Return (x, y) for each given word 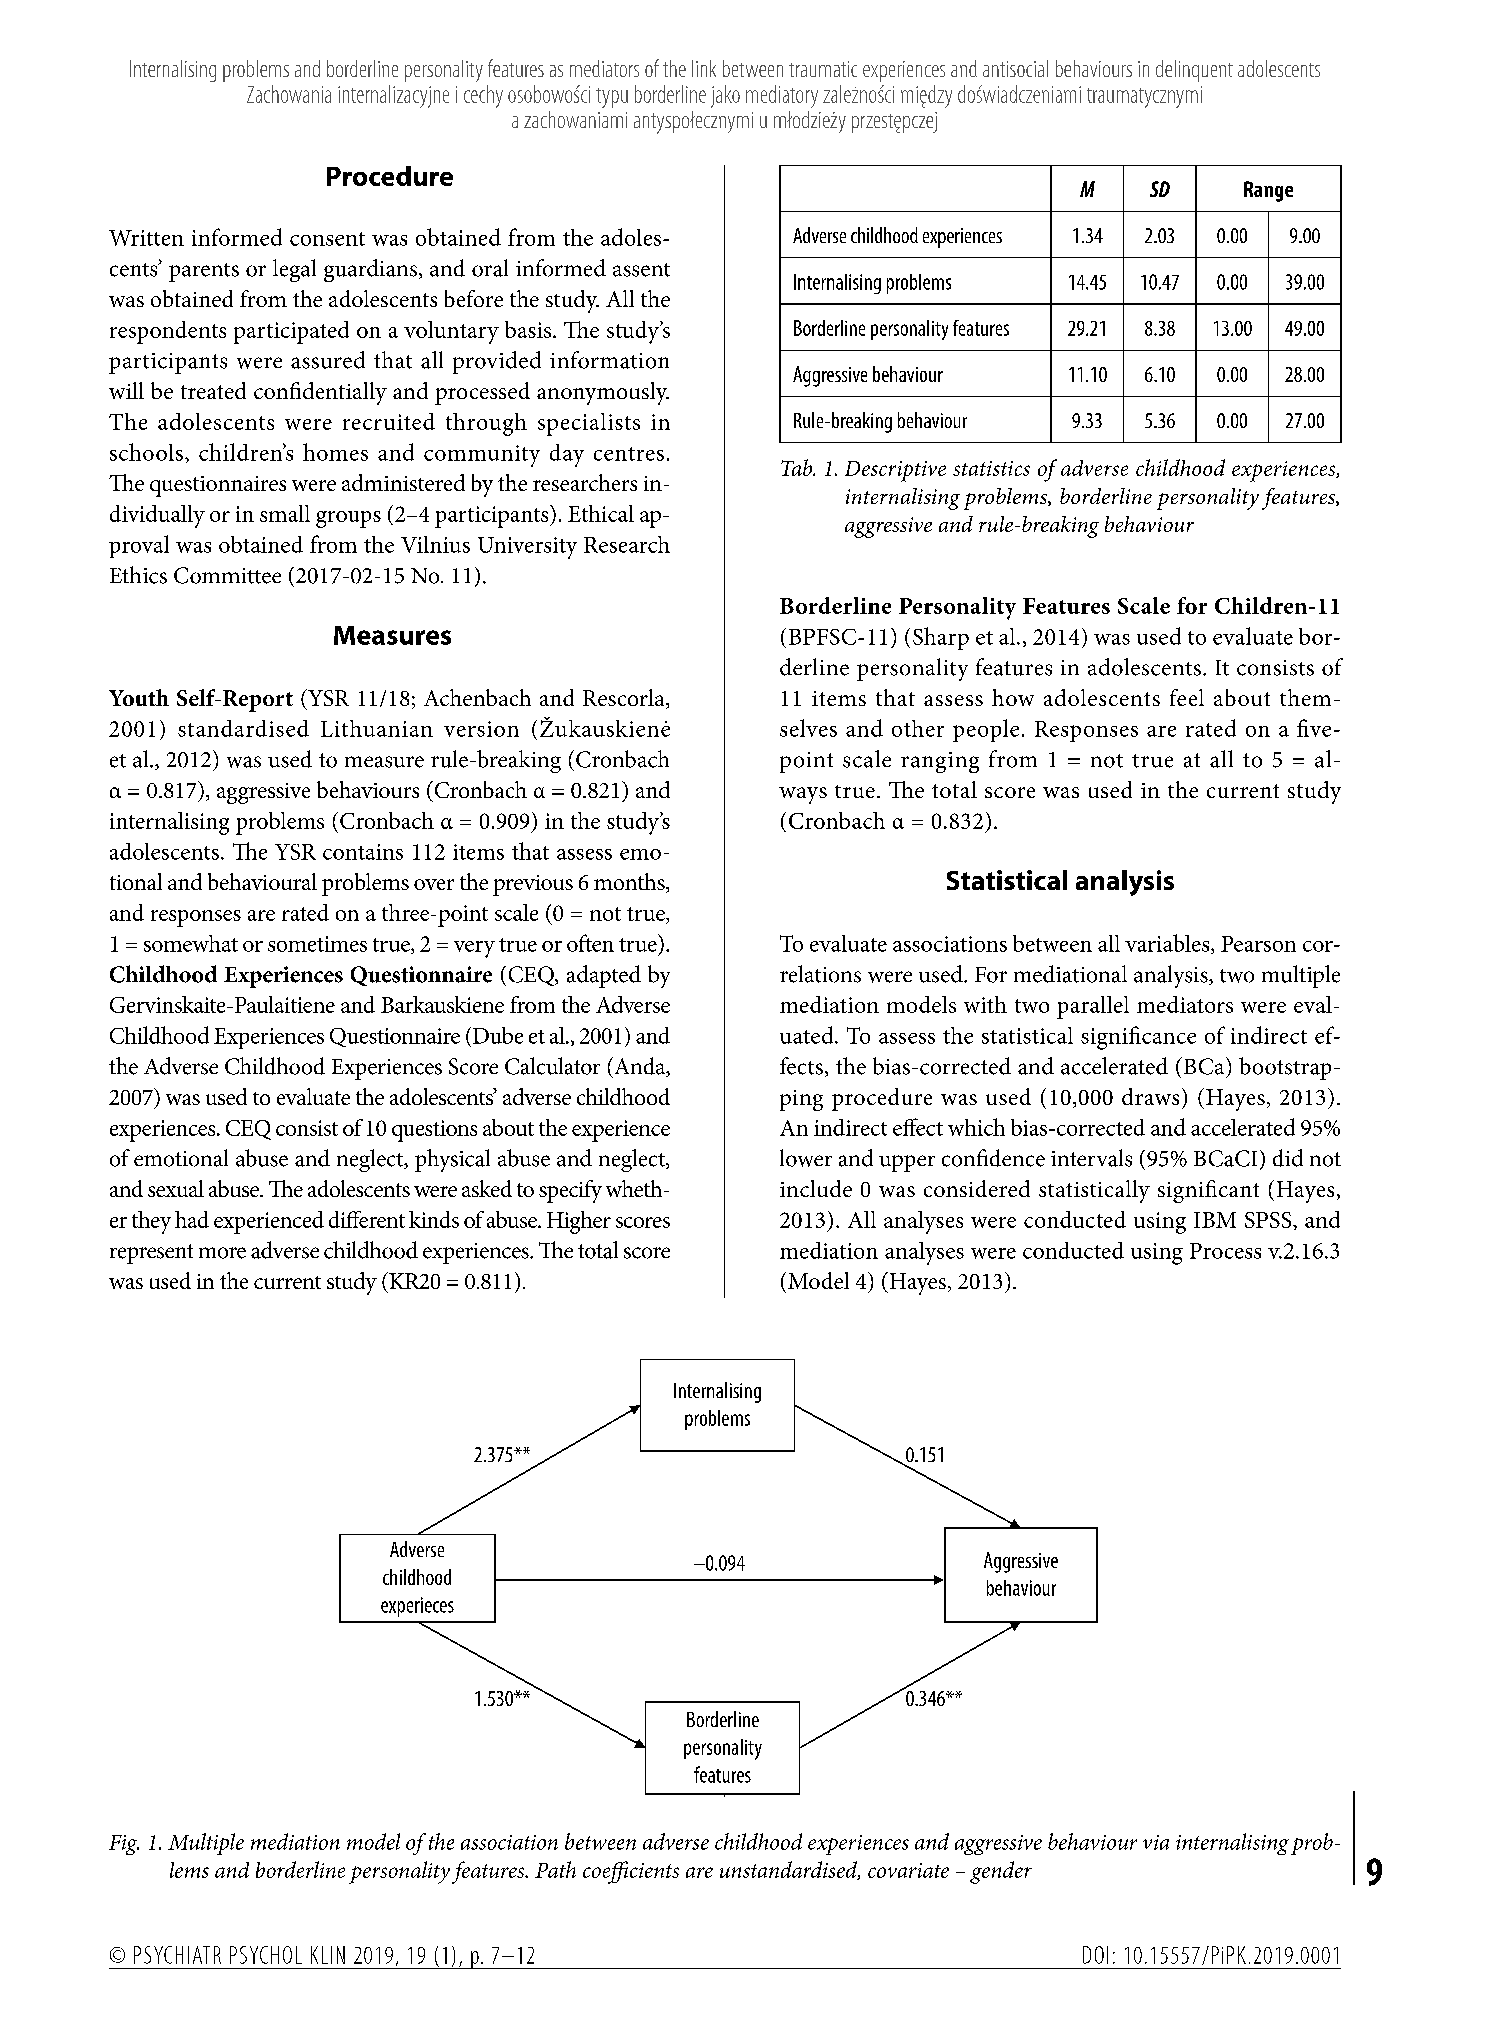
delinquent (1194, 71)
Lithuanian (377, 728)
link (704, 68)
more (222, 1253)
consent (327, 239)
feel (1187, 697)
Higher (579, 1222)
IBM (1215, 1220)
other (918, 728)
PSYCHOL (266, 1955)
